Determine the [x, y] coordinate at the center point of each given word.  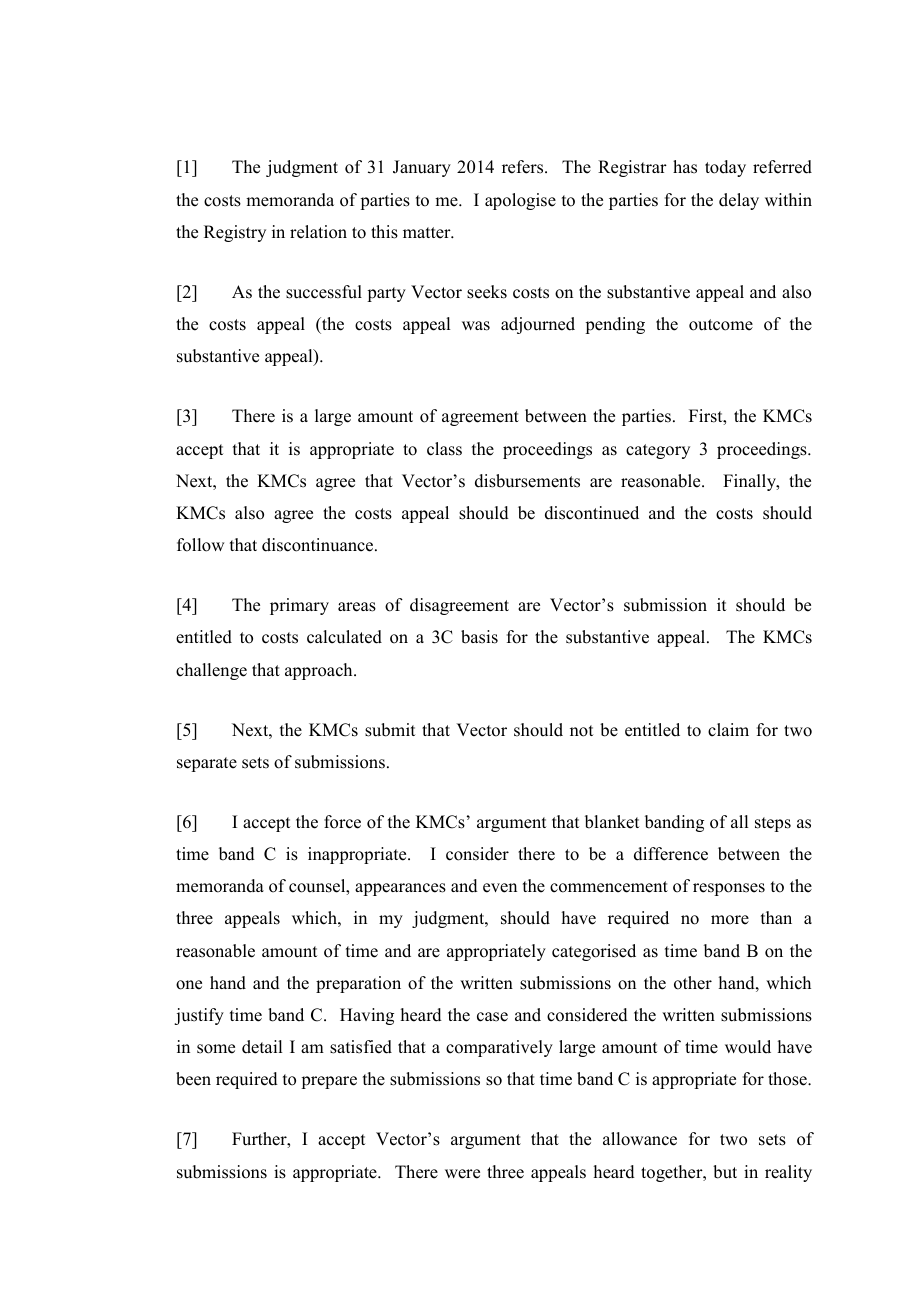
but [725, 1172]
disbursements [527, 481]
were [462, 1174]
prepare [329, 1082]
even [500, 888]
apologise [520, 201]
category [658, 451]
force [342, 822]
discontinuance [319, 545]
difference [671, 854]
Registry [235, 233]
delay [739, 201]
